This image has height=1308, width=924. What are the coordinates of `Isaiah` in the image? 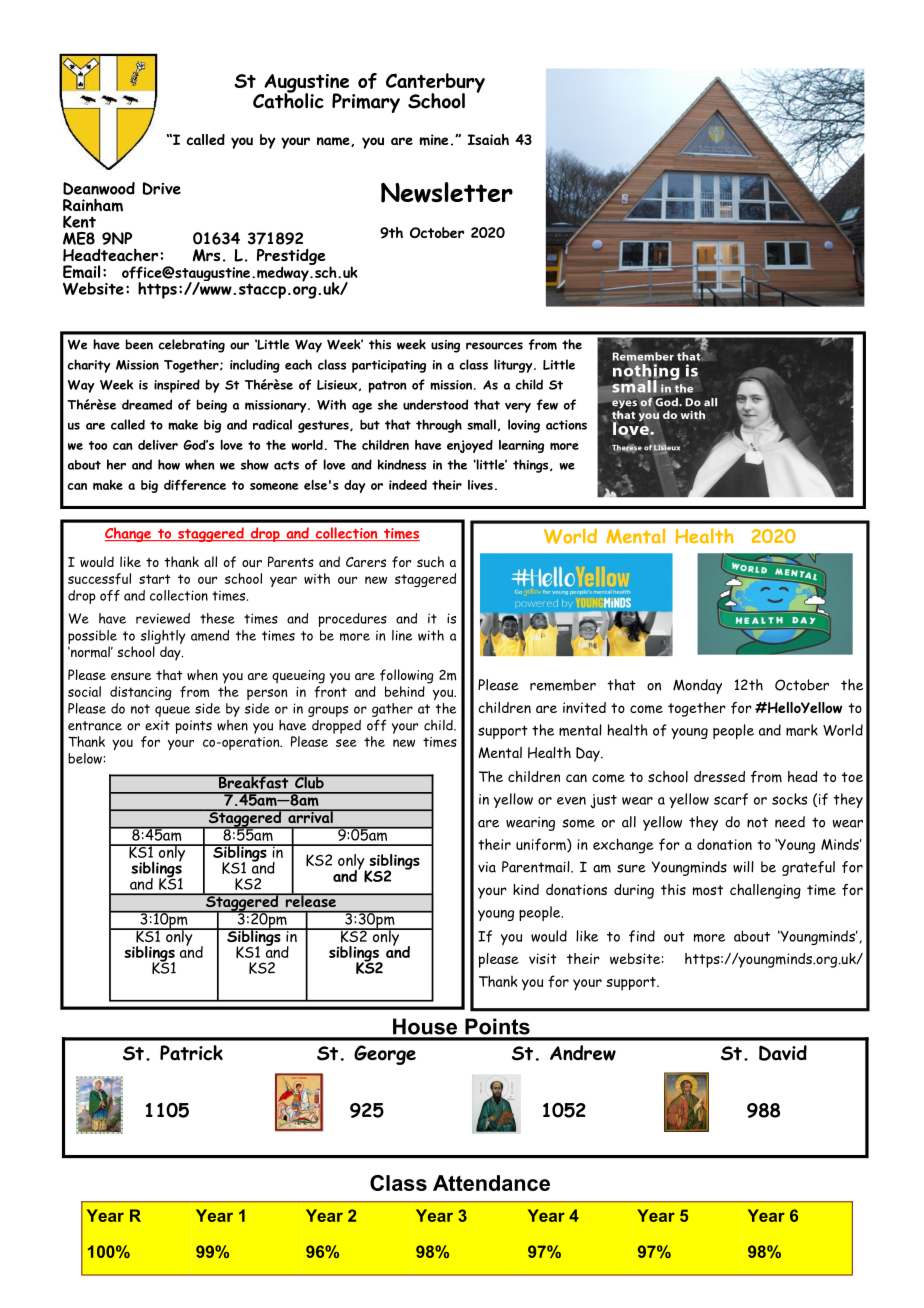 It's located at (488, 139).
